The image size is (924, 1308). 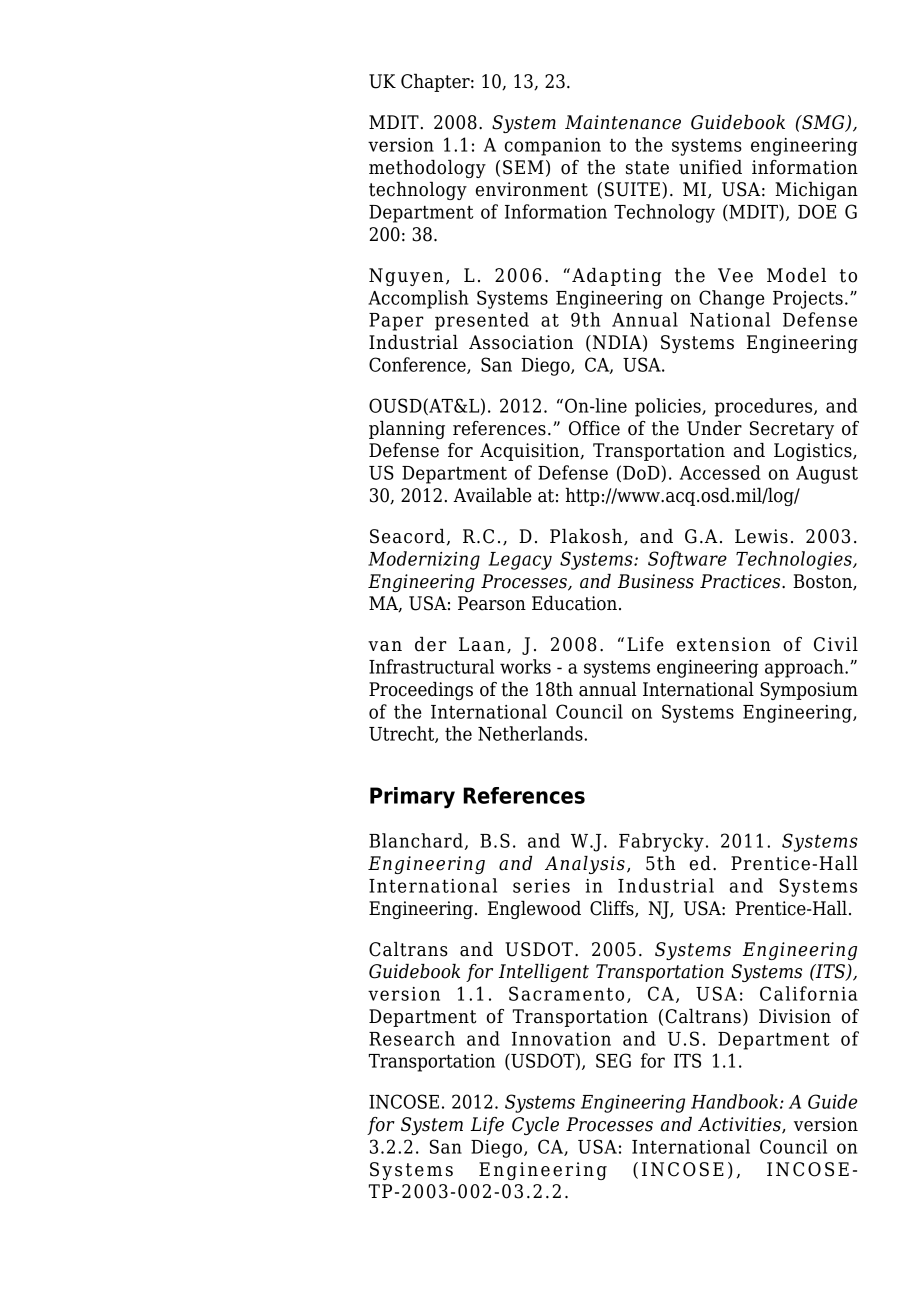 What do you see at coordinates (816, 191) in the page?
I see `Michigan` at bounding box center [816, 191].
